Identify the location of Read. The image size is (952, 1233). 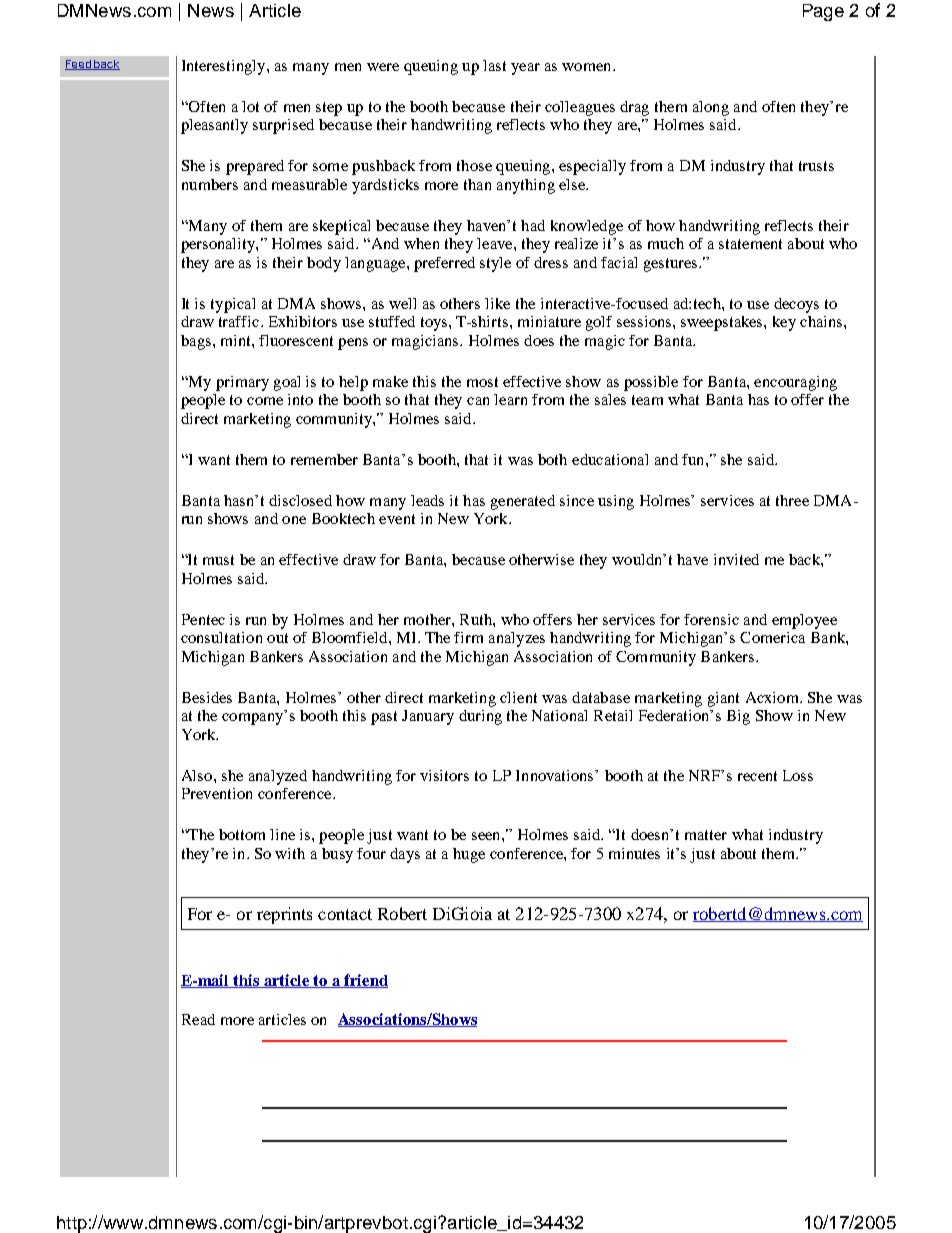
(198, 1019).
